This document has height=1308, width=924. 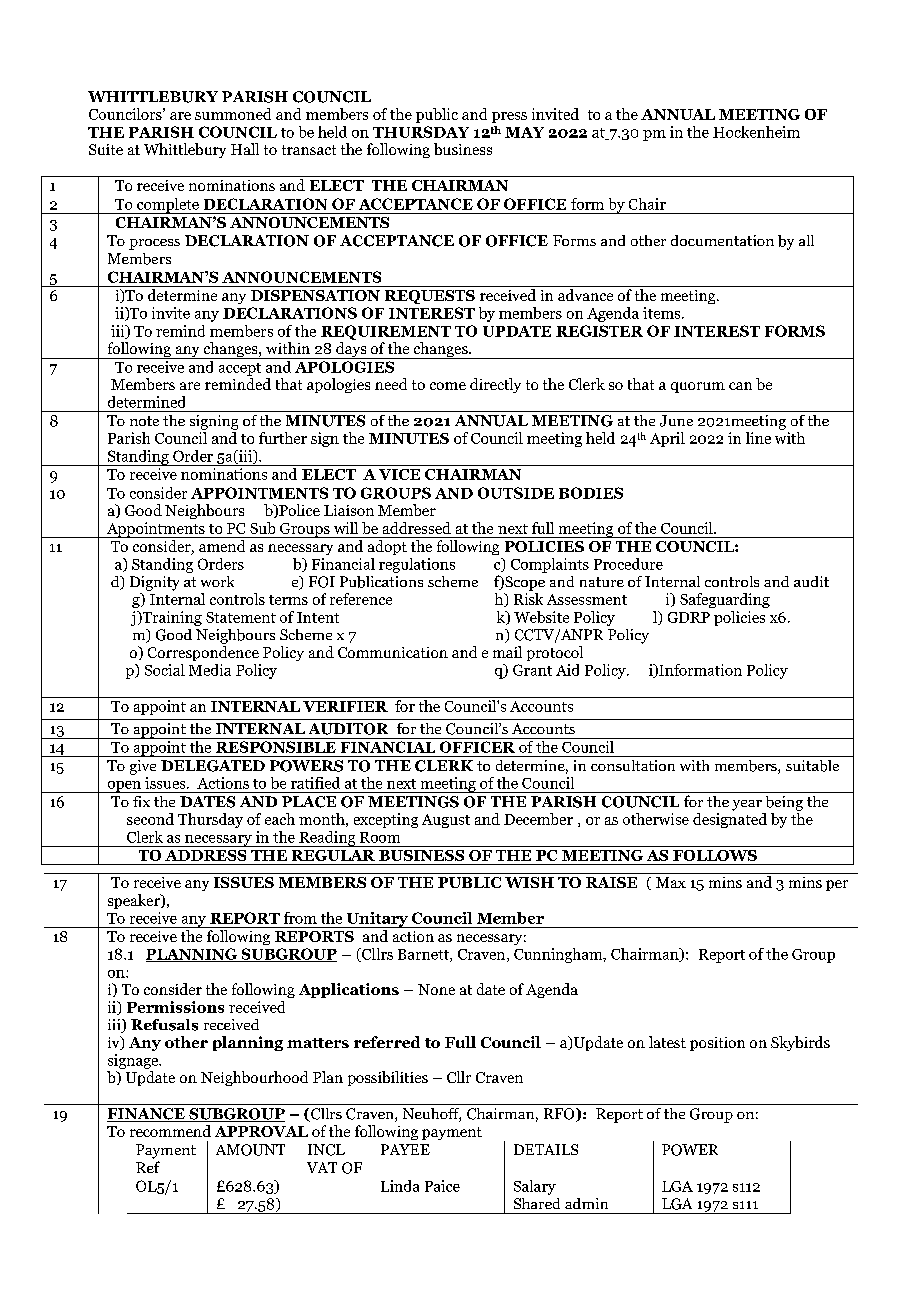 What do you see at coordinates (758, 438) in the document?
I see `line` at bounding box center [758, 438].
